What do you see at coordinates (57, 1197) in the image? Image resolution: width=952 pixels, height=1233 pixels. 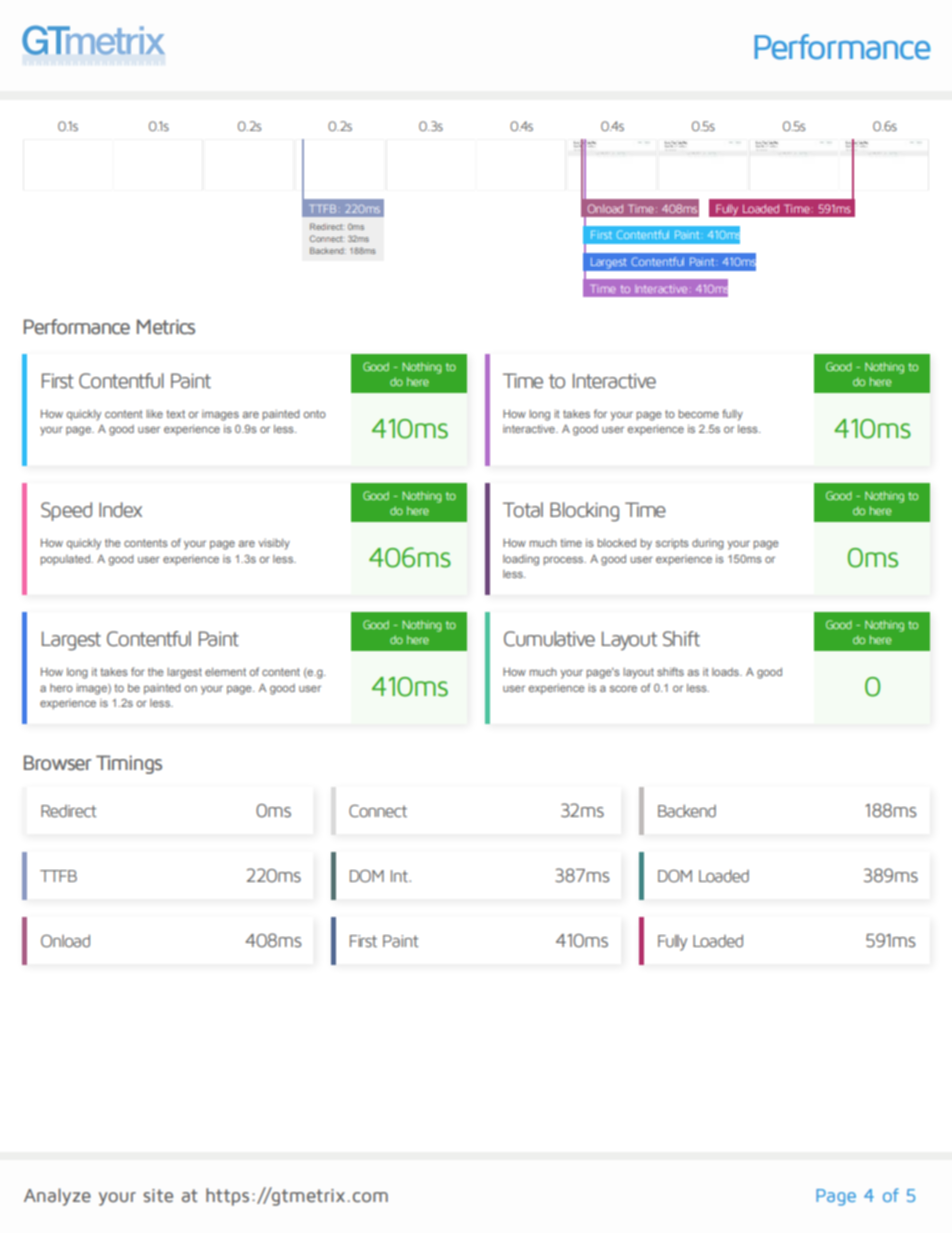 I see `Analyze` at bounding box center [57, 1197].
